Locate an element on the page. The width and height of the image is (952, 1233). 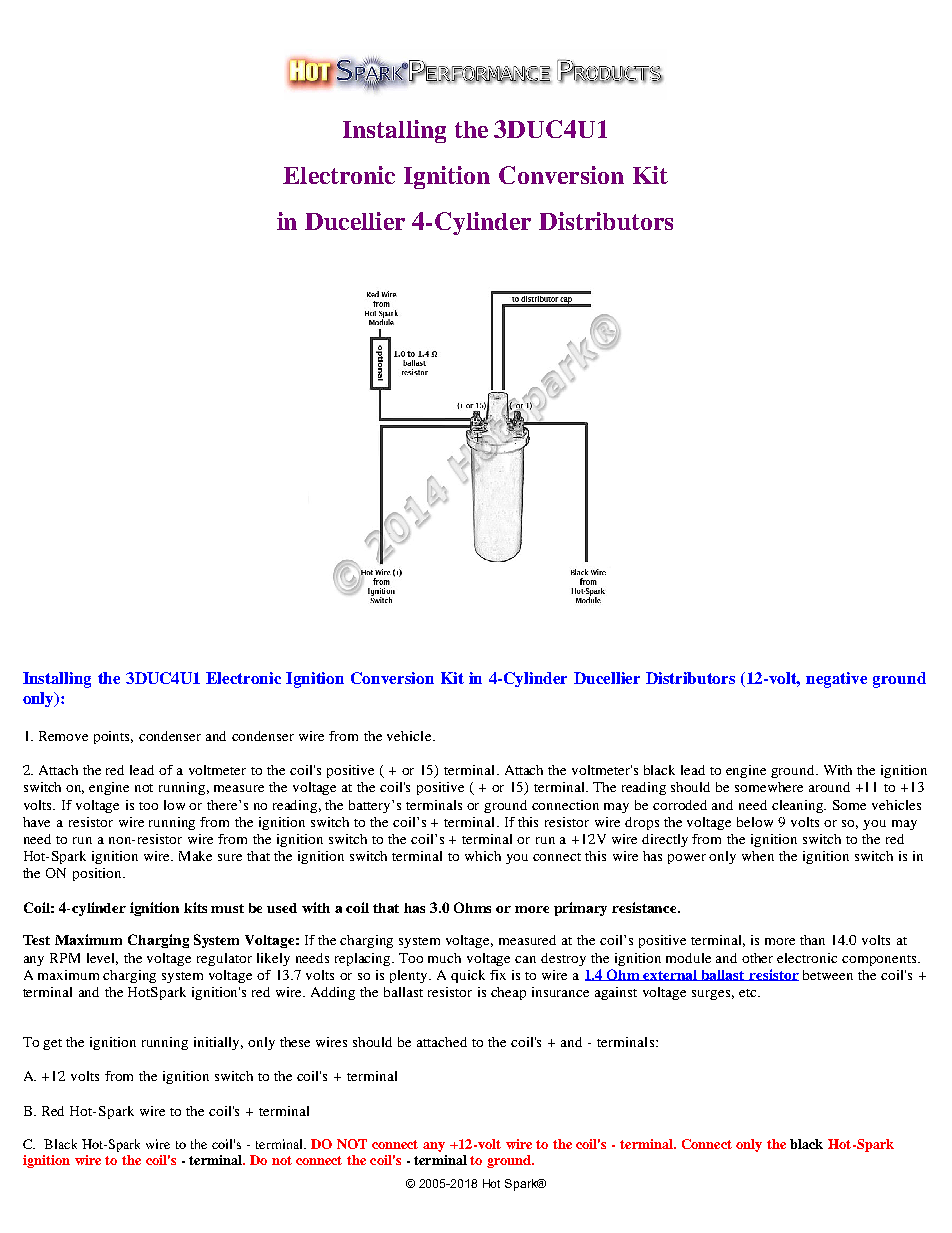
Make is located at coordinates (195, 856).
